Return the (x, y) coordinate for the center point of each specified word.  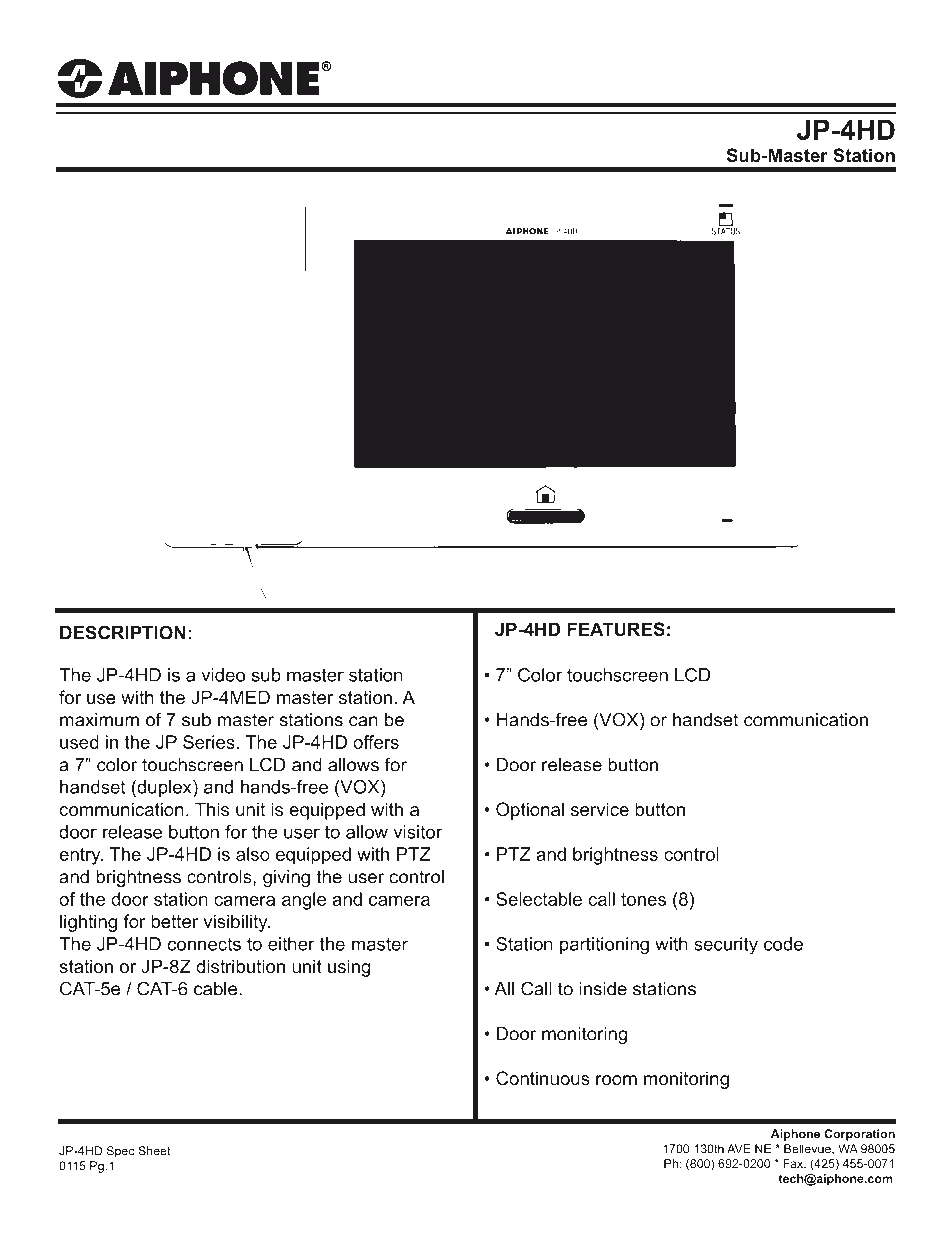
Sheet (154, 1151)
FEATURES (616, 629)
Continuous (543, 1078)
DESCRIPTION (123, 632)
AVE (739, 1149)
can (363, 721)
